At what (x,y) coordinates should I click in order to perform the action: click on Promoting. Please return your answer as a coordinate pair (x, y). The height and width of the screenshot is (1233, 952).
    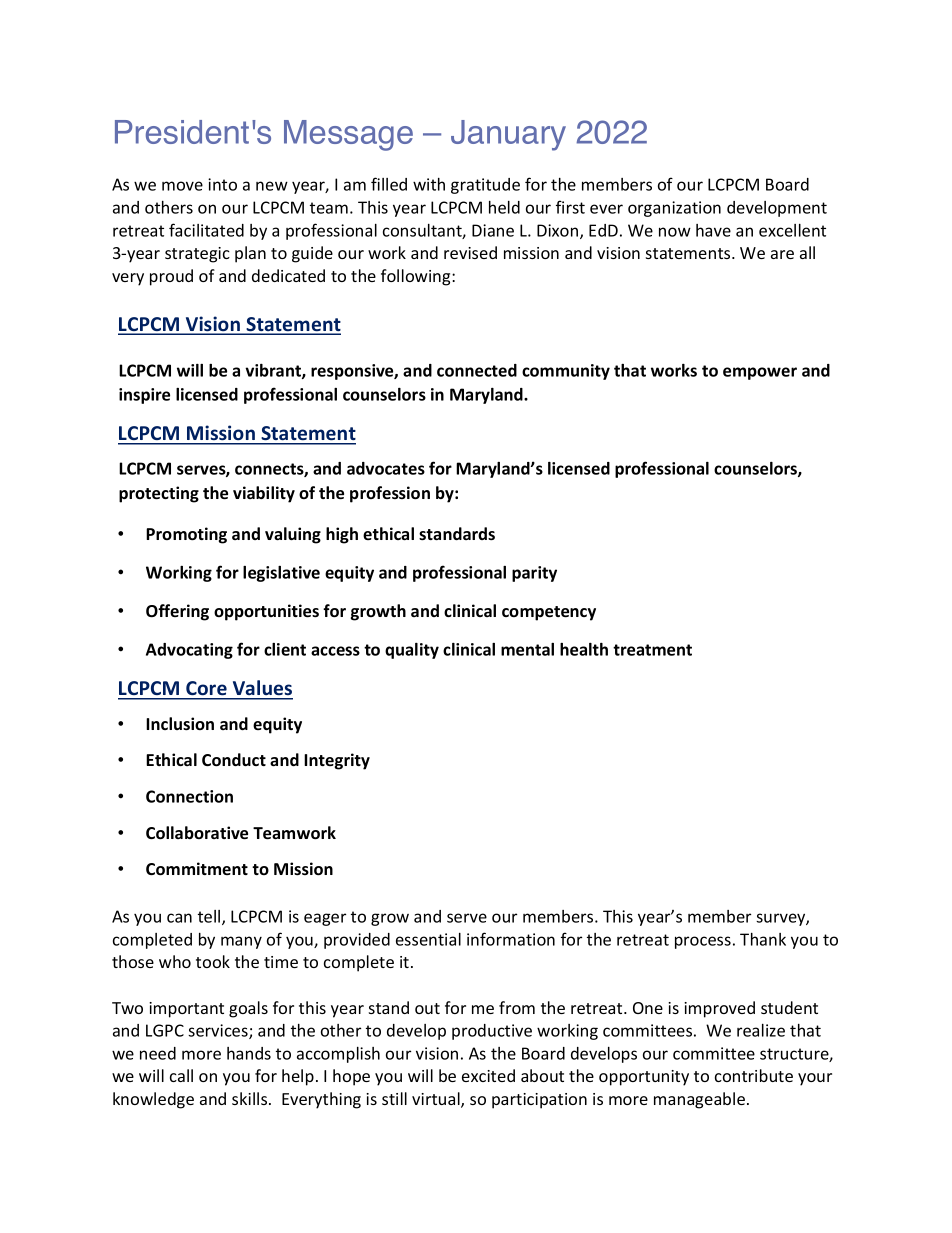
    Looking at the image, I should click on (186, 535).
